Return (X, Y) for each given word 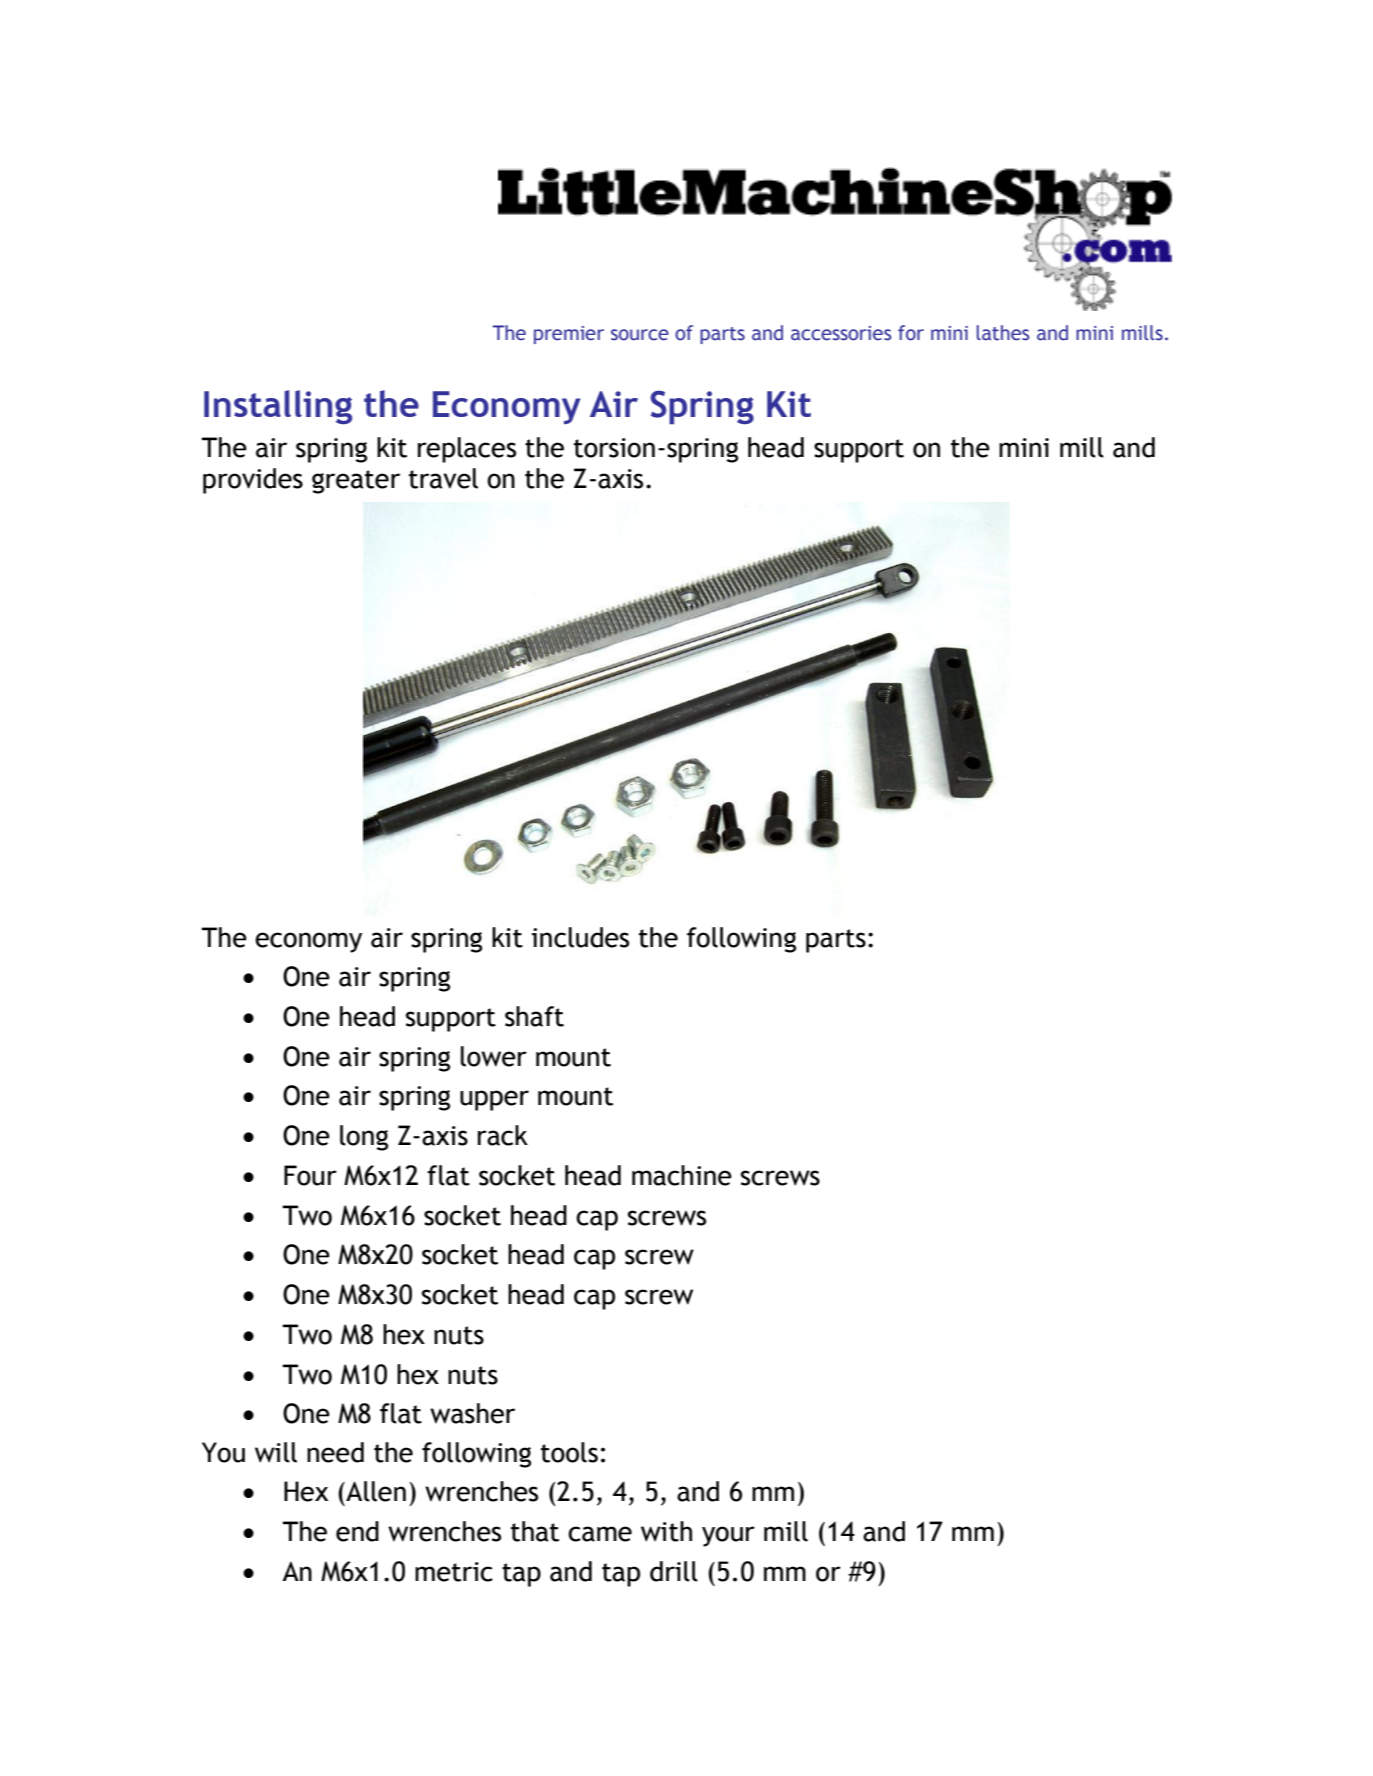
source (640, 335)
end (357, 1531)
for (911, 333)
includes (580, 937)
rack (503, 1135)
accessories (841, 333)
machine (682, 1175)
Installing (278, 407)
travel (443, 478)
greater (356, 482)
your (728, 1536)
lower (494, 1056)
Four (310, 1175)
